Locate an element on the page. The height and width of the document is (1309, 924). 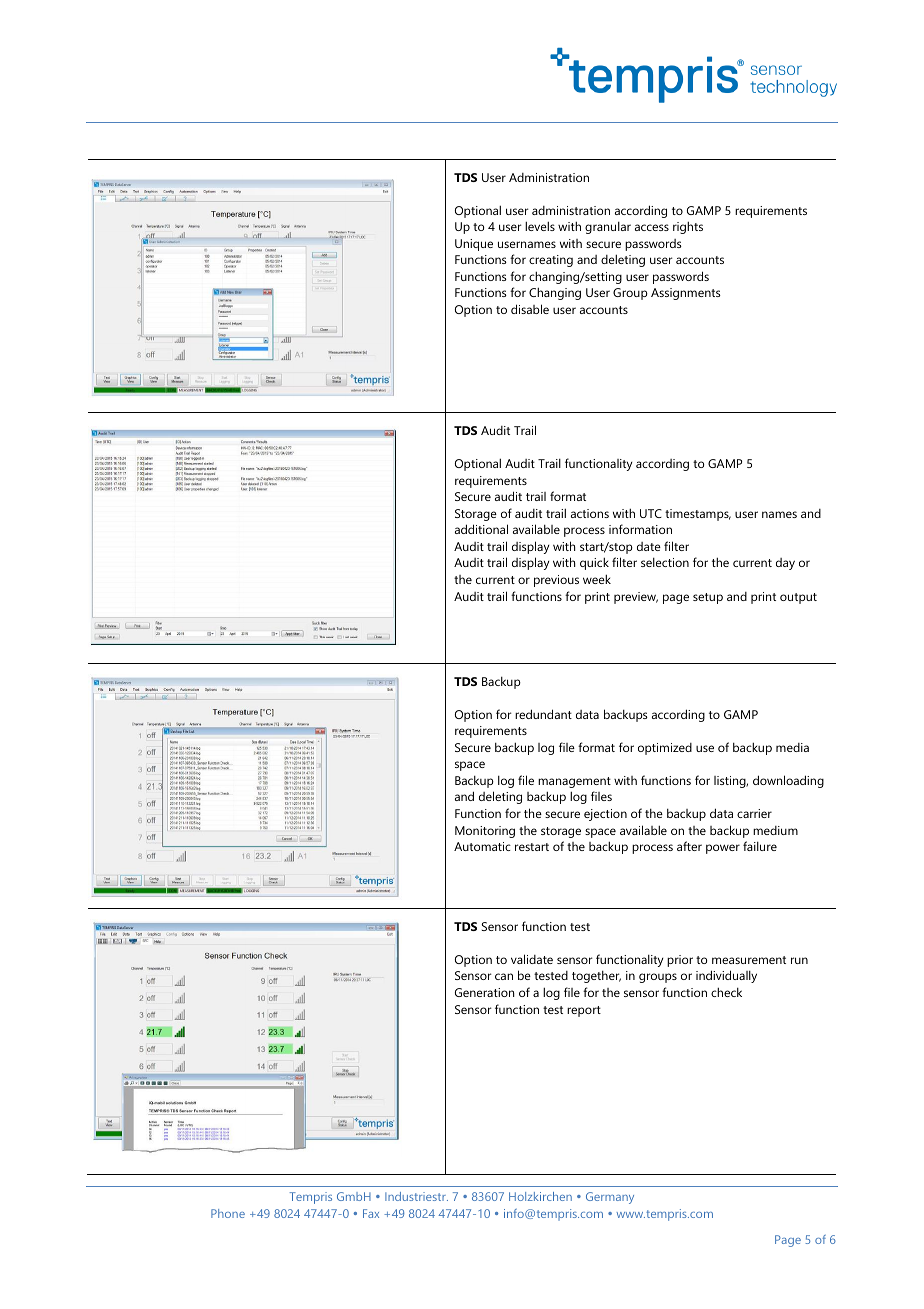
Phone is located at coordinates (228, 1213).
